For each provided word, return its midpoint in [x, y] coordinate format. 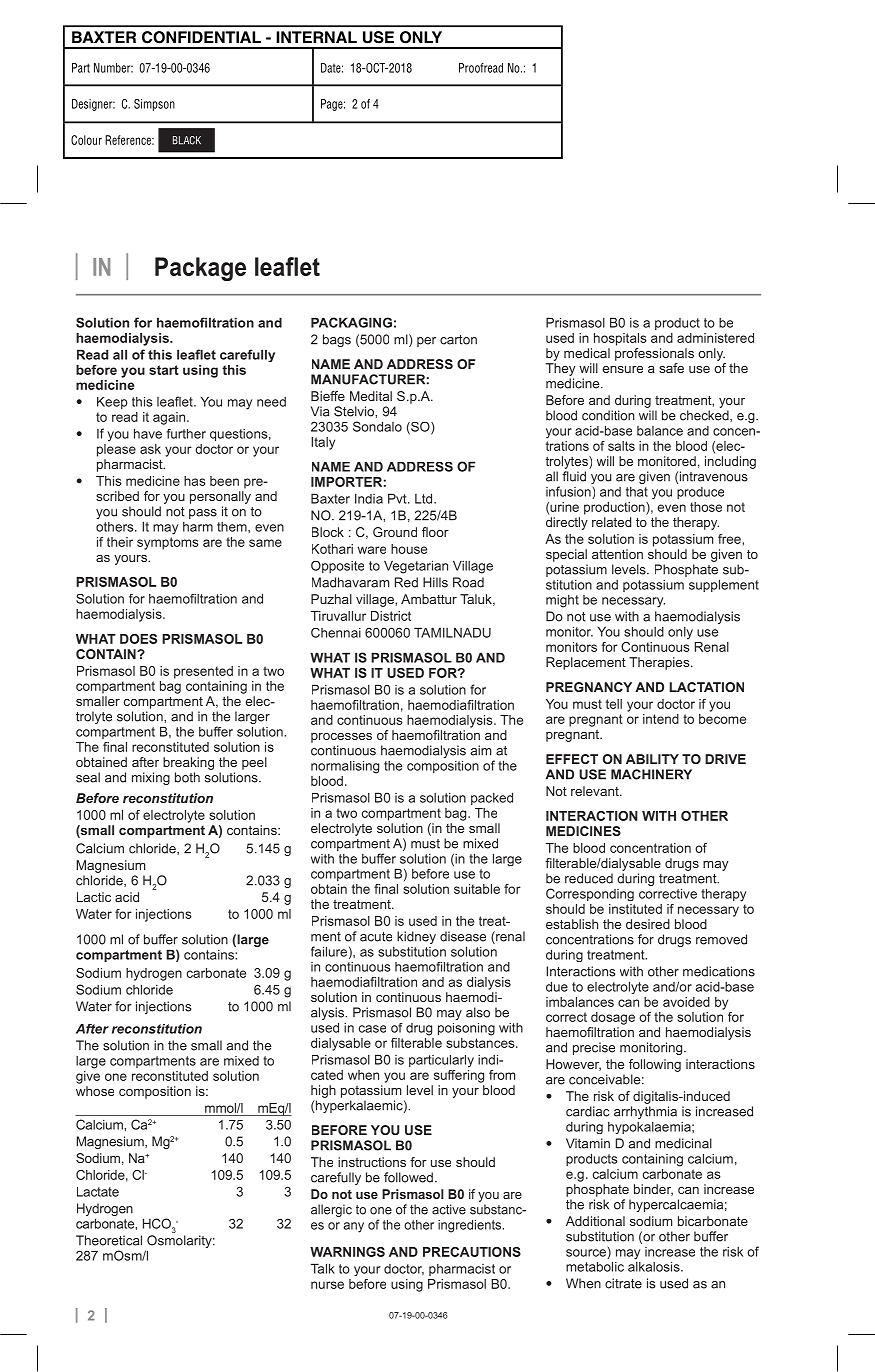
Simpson [154, 105]
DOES [138, 639]
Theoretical [109, 1240]
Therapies [660, 663]
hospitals [620, 339]
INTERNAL [316, 37]
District [391, 616]
